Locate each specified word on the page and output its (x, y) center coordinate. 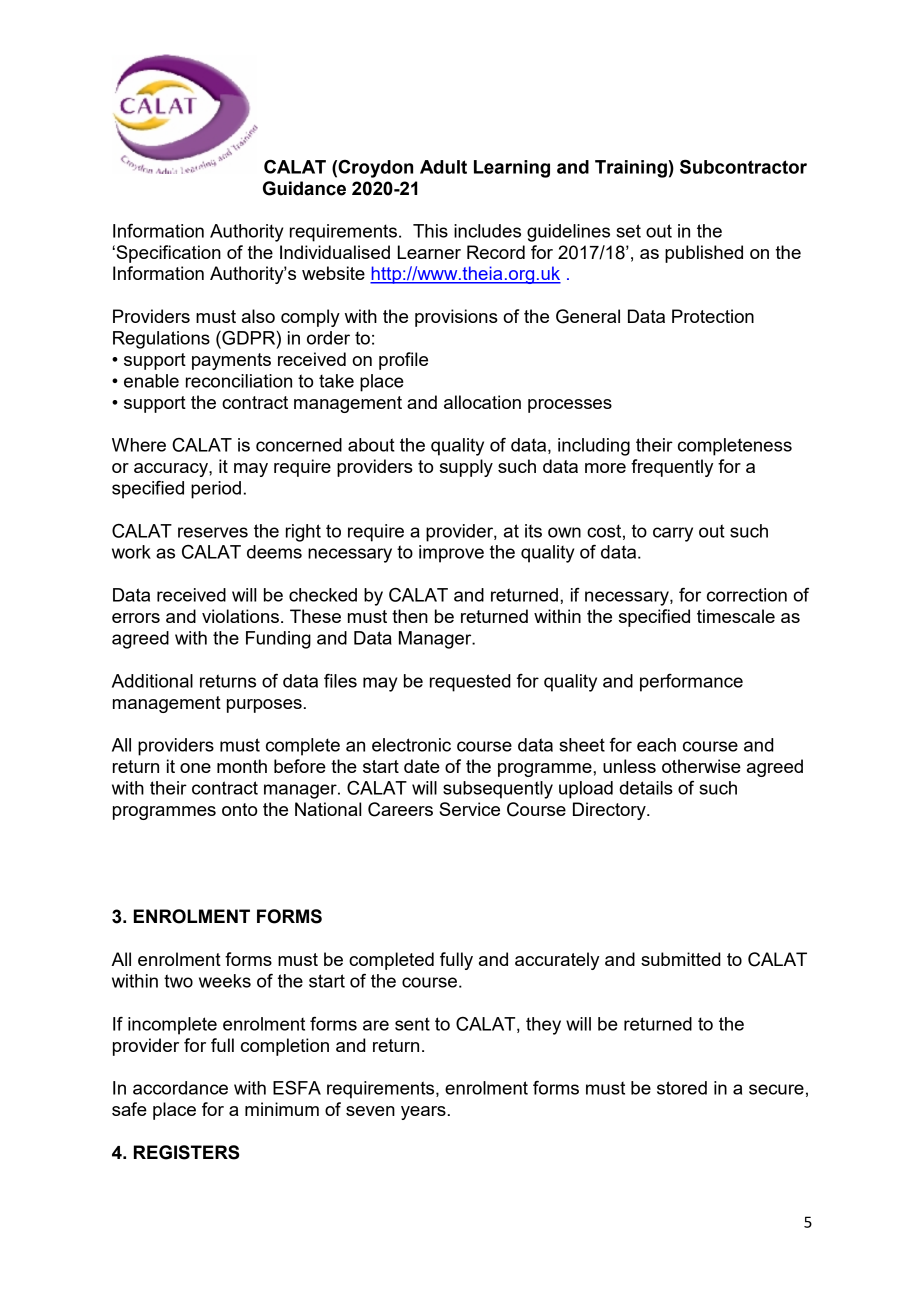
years (423, 1113)
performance (691, 683)
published (704, 254)
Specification (167, 254)
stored (682, 1088)
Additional (152, 681)
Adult (443, 167)
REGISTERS (186, 1152)
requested (470, 683)
